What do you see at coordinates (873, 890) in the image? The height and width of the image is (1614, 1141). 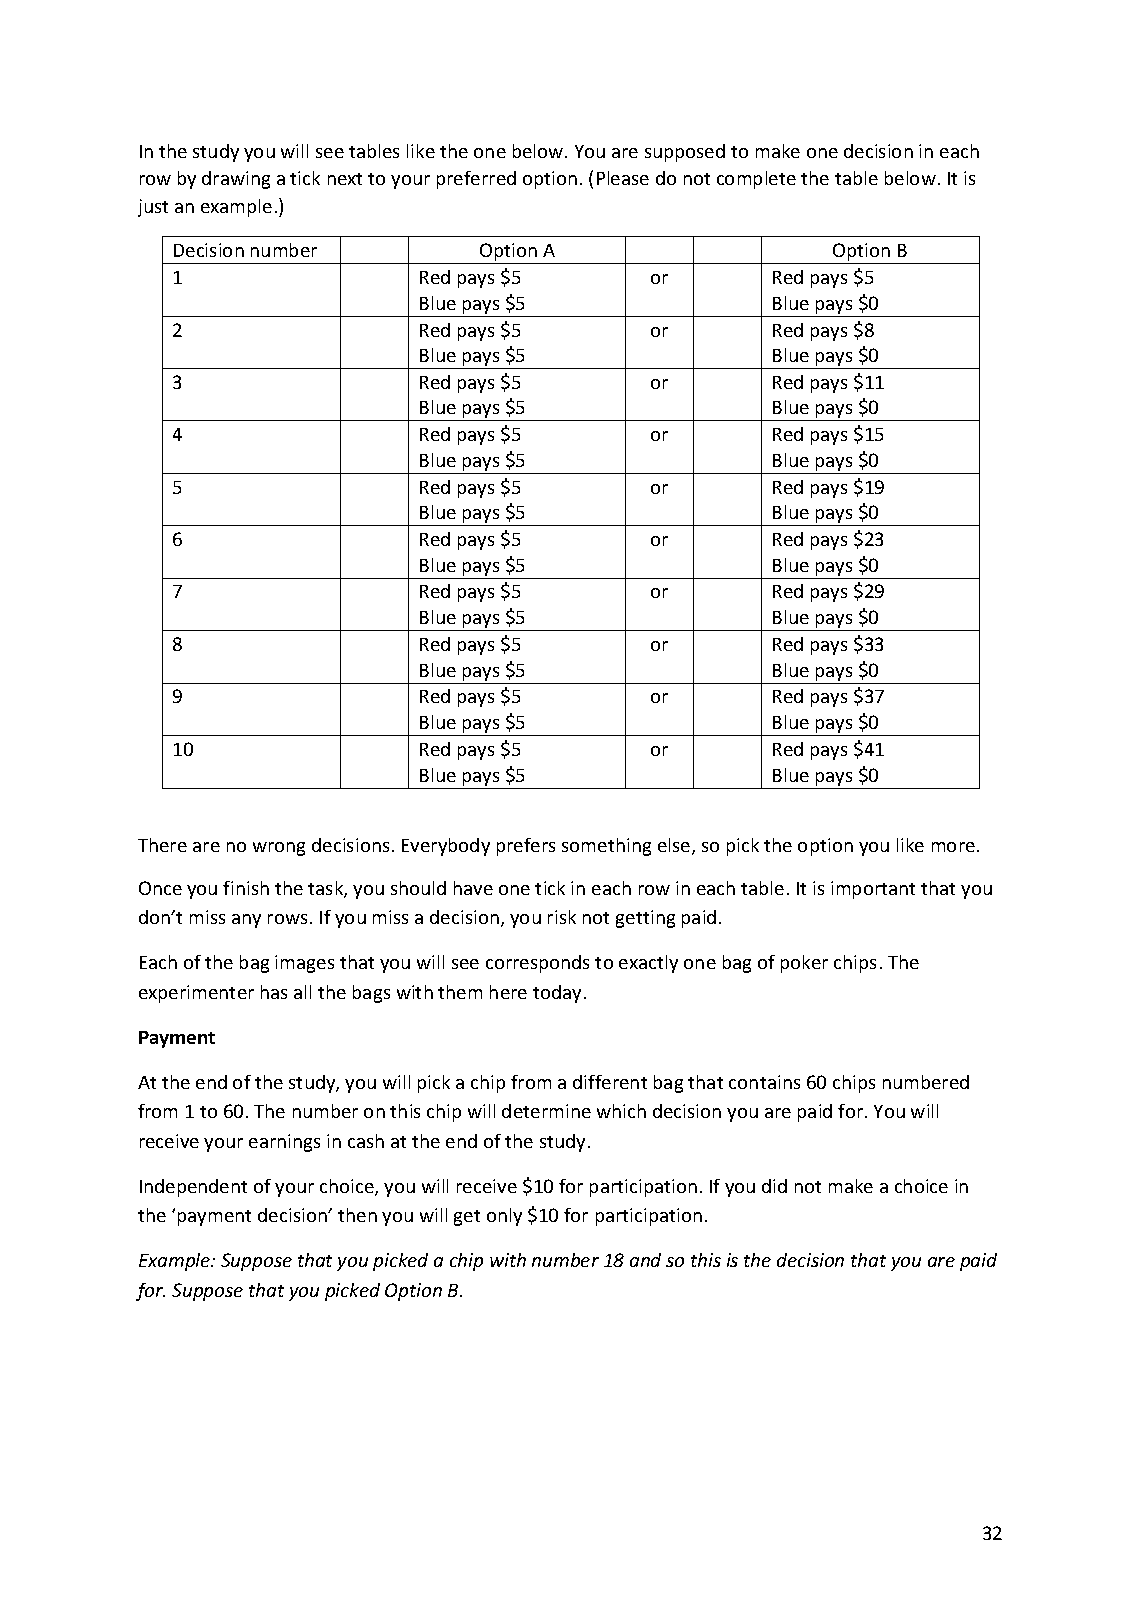 I see `important` at bounding box center [873, 890].
